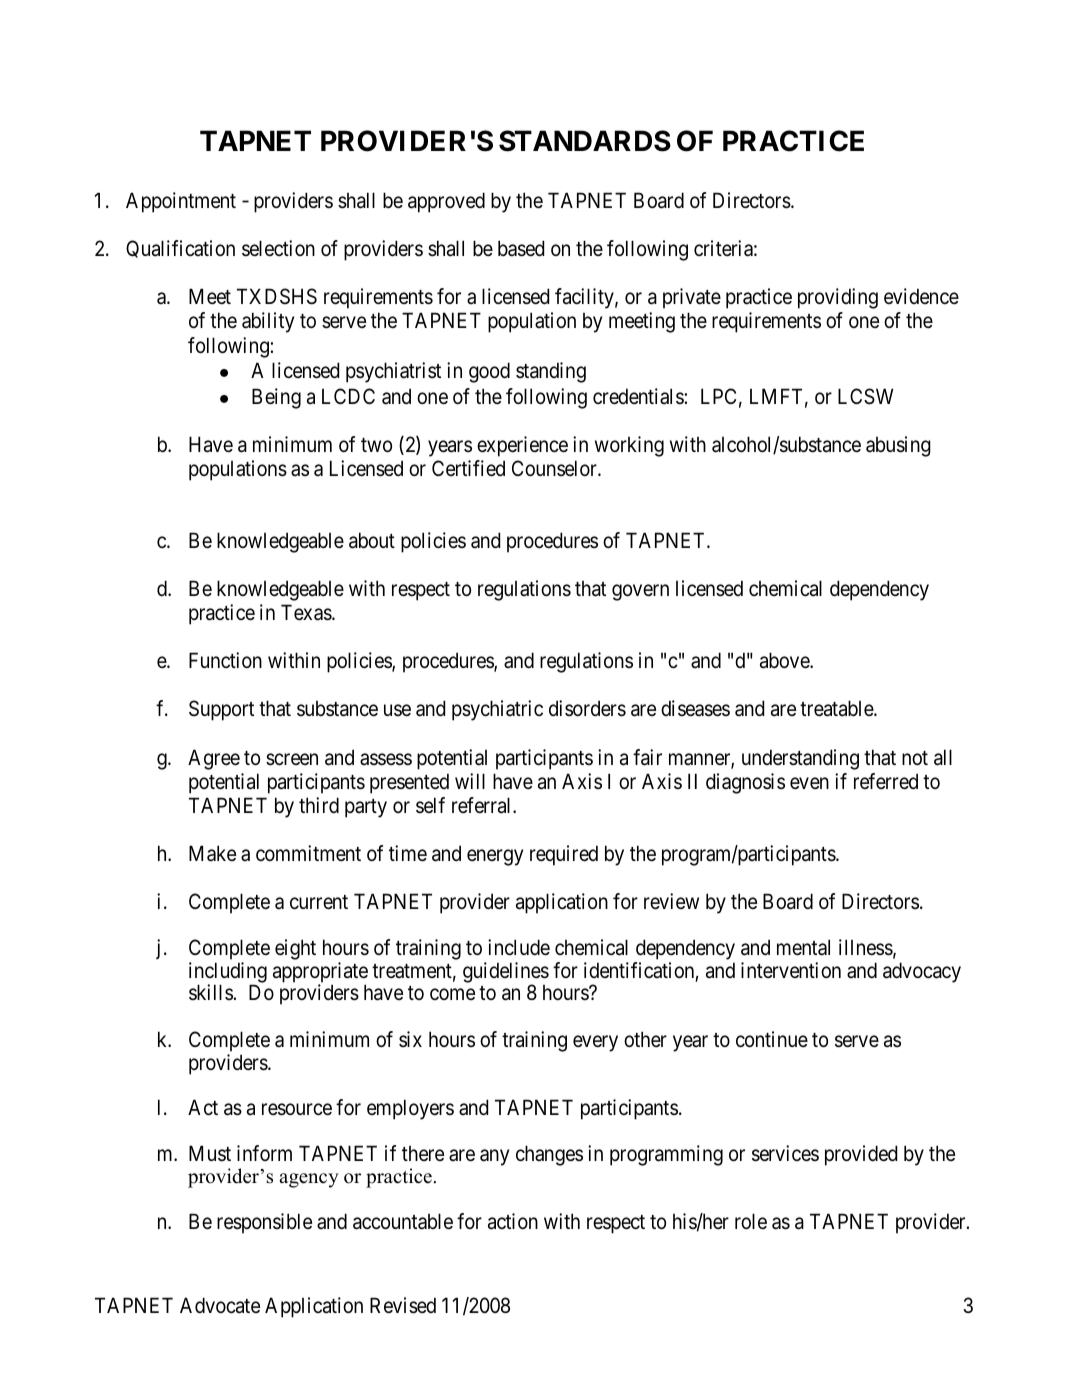 The width and height of the screenshot is (1067, 1381). What do you see at coordinates (587, 708) in the screenshot?
I see `disorders` at bounding box center [587, 708].
